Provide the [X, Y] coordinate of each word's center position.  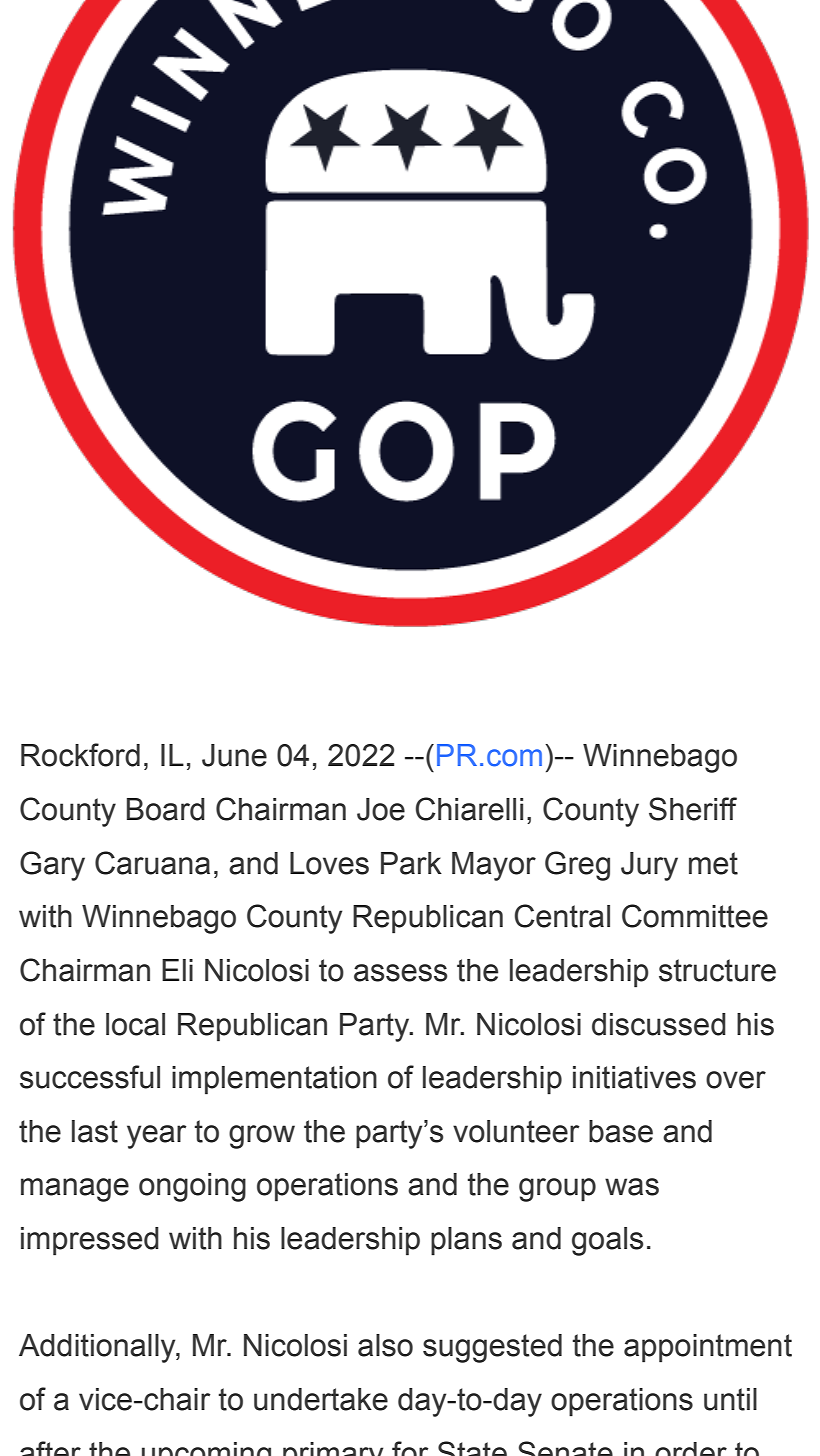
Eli [177, 970]
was [632, 1187]
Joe [381, 809]
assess [400, 973]
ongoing [192, 1187]
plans [466, 1241]
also [385, 1345]
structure [717, 970]
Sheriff [693, 809]
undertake [321, 1399]
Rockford [80, 755]
